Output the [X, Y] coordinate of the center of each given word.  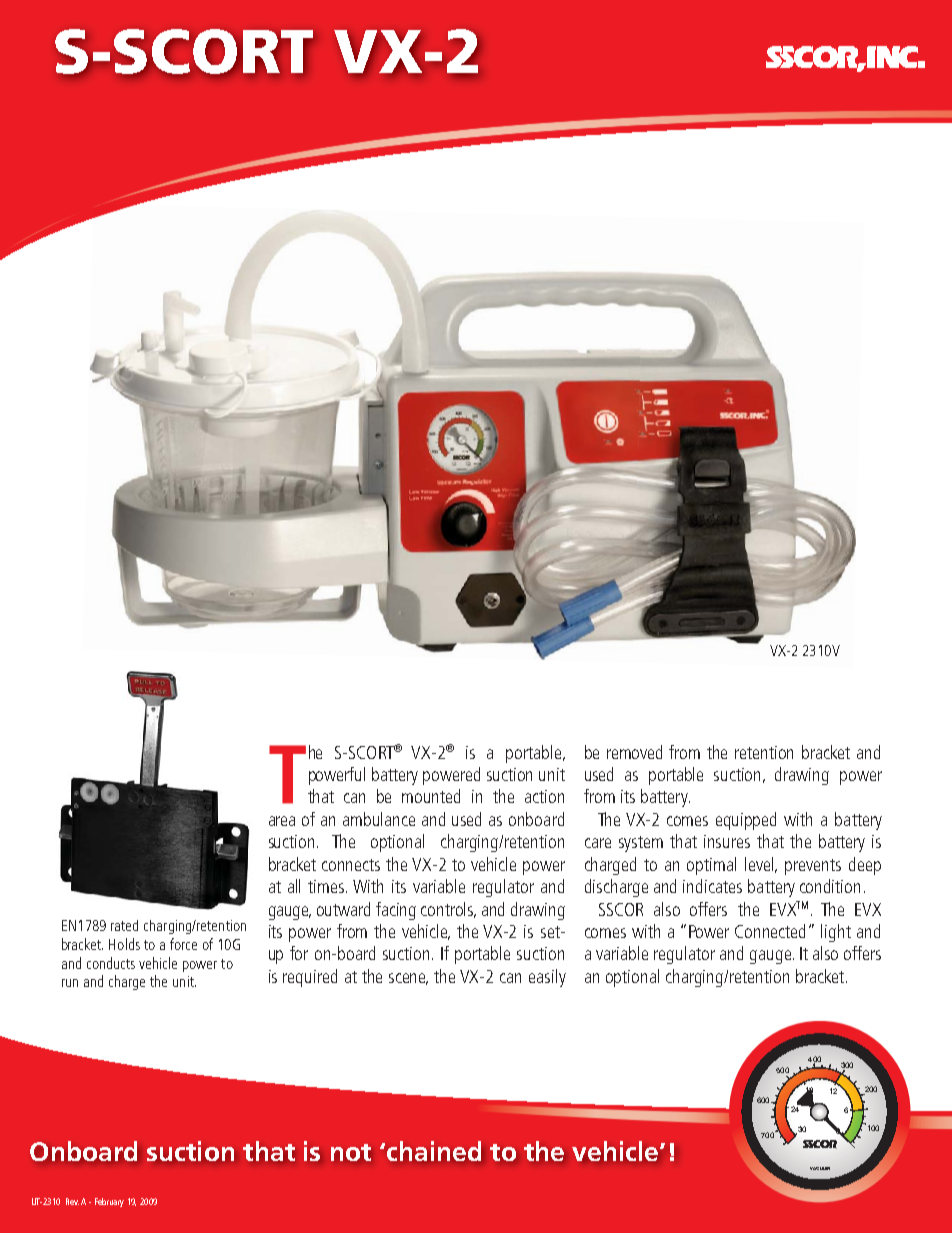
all [294, 886]
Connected [770, 931]
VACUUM [820, 1168]
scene [408, 979]
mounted [431, 796]
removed [634, 752]
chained [432, 1151]
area [282, 821]
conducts [111, 963]
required [310, 978]
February [109, 1202]
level [761, 865]
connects [351, 865]
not [351, 1152]
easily [547, 978]
